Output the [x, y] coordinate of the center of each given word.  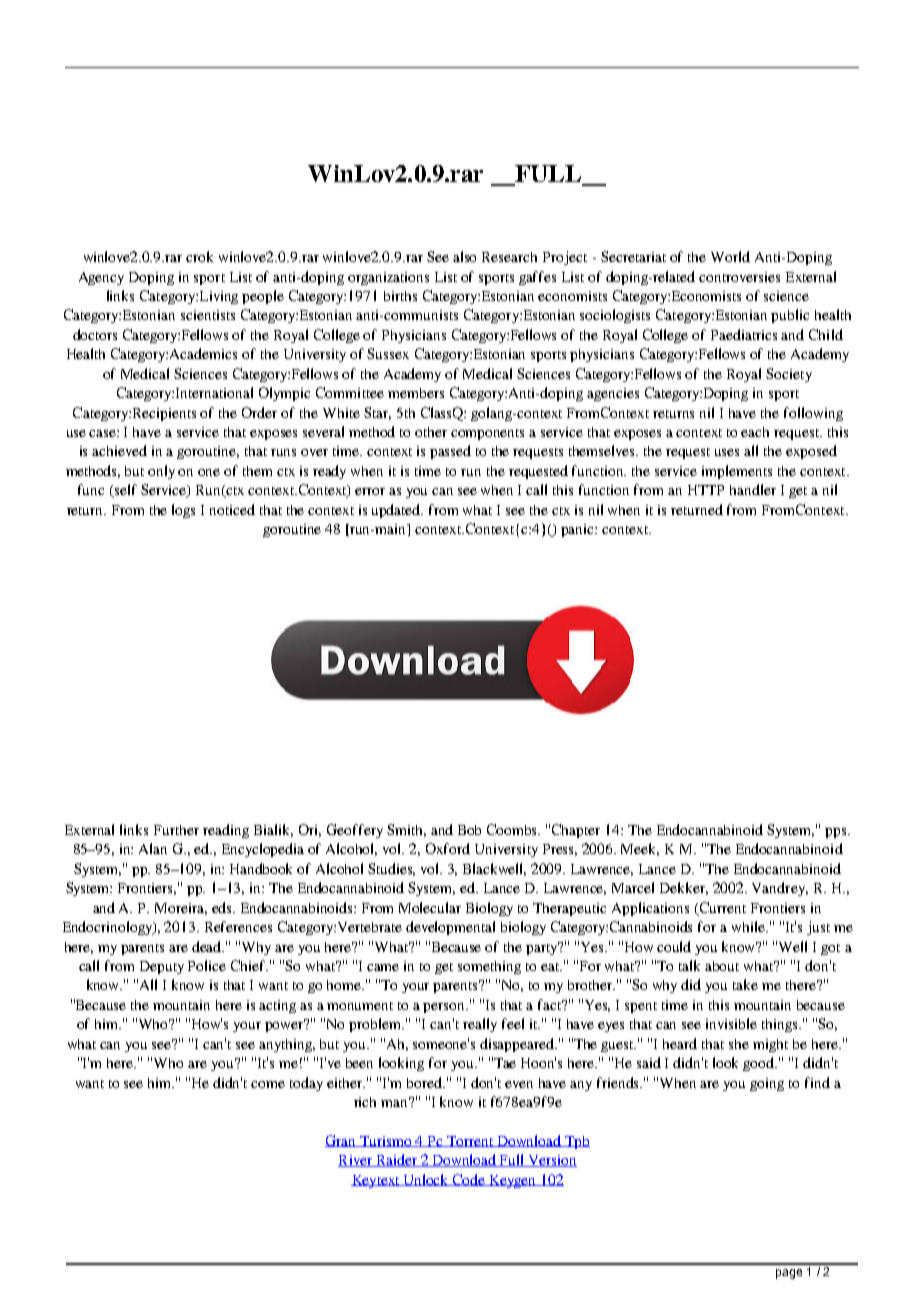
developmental [450, 928]
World [730, 256]
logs [183, 511]
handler [753, 489]
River [356, 1161]
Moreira [181, 909]
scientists [208, 315]
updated [397, 511]
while [749, 926]
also [464, 256]
